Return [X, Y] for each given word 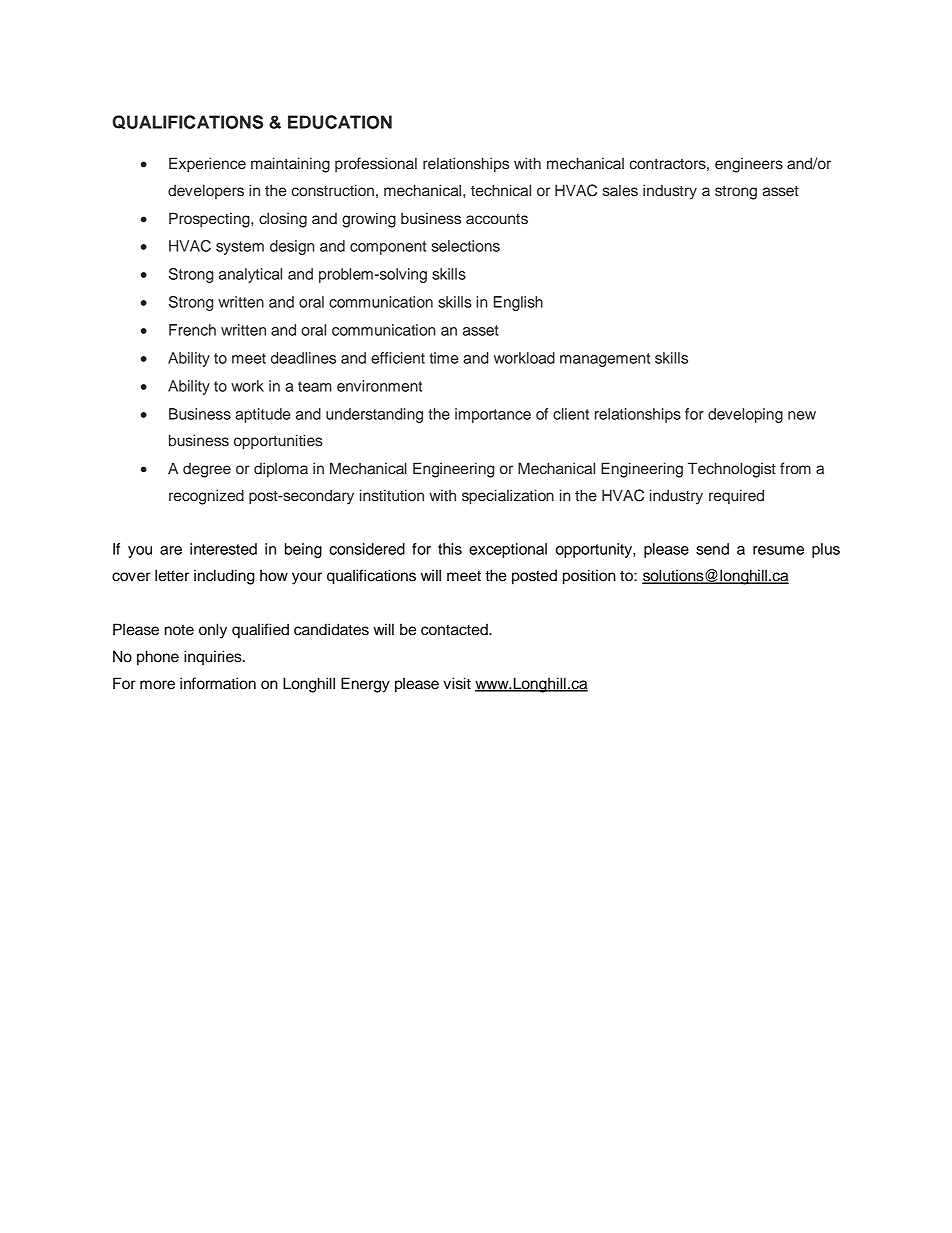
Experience [207, 165]
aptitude [262, 415]
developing [745, 415]
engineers [749, 165]
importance [493, 415]
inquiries [214, 658]
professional [376, 164]
